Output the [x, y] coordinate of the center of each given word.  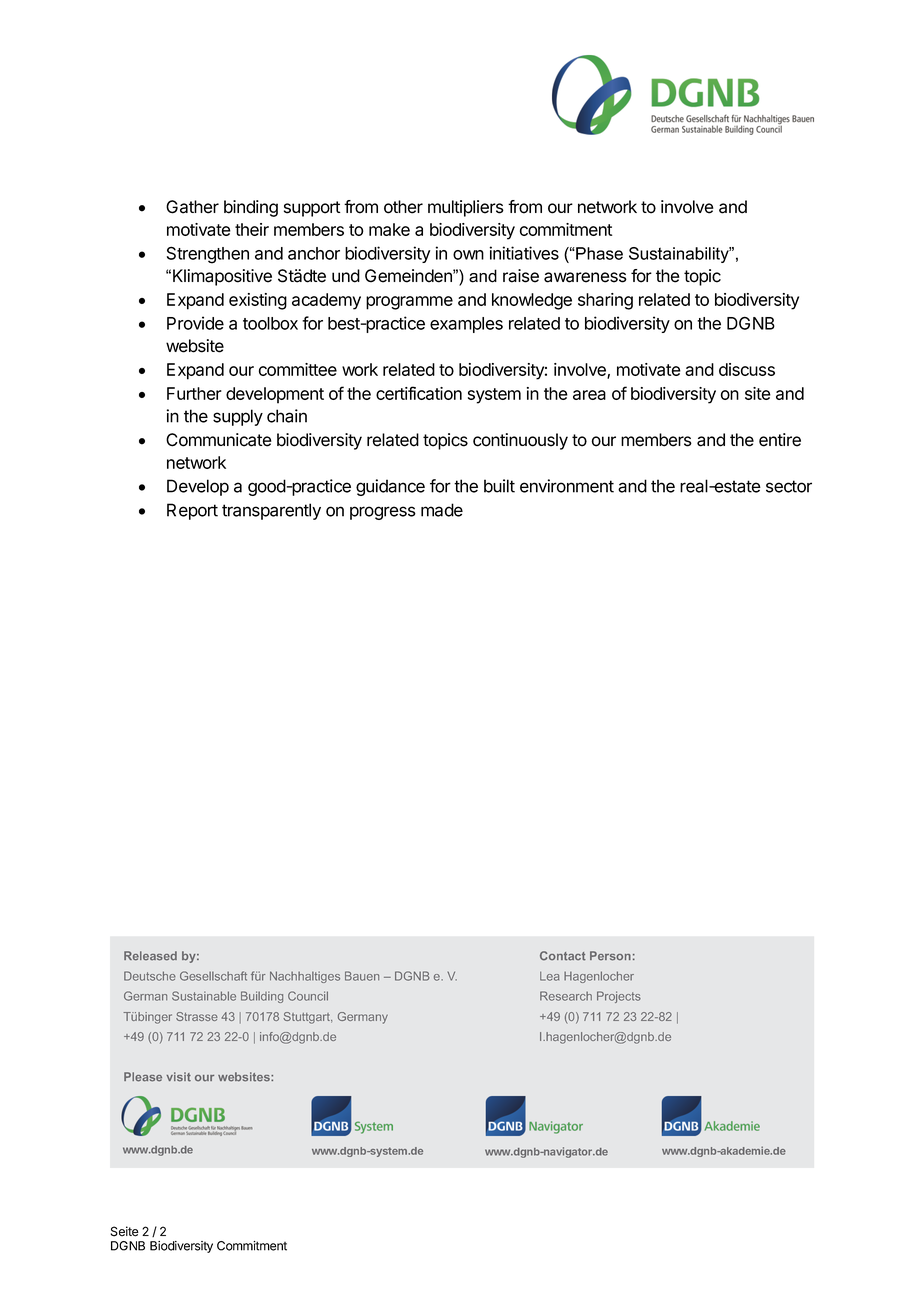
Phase [598, 253]
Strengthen [208, 255]
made [442, 510]
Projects [619, 997]
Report [192, 511]
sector [789, 486]
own [468, 255]
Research [566, 996]
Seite [125, 1231]
